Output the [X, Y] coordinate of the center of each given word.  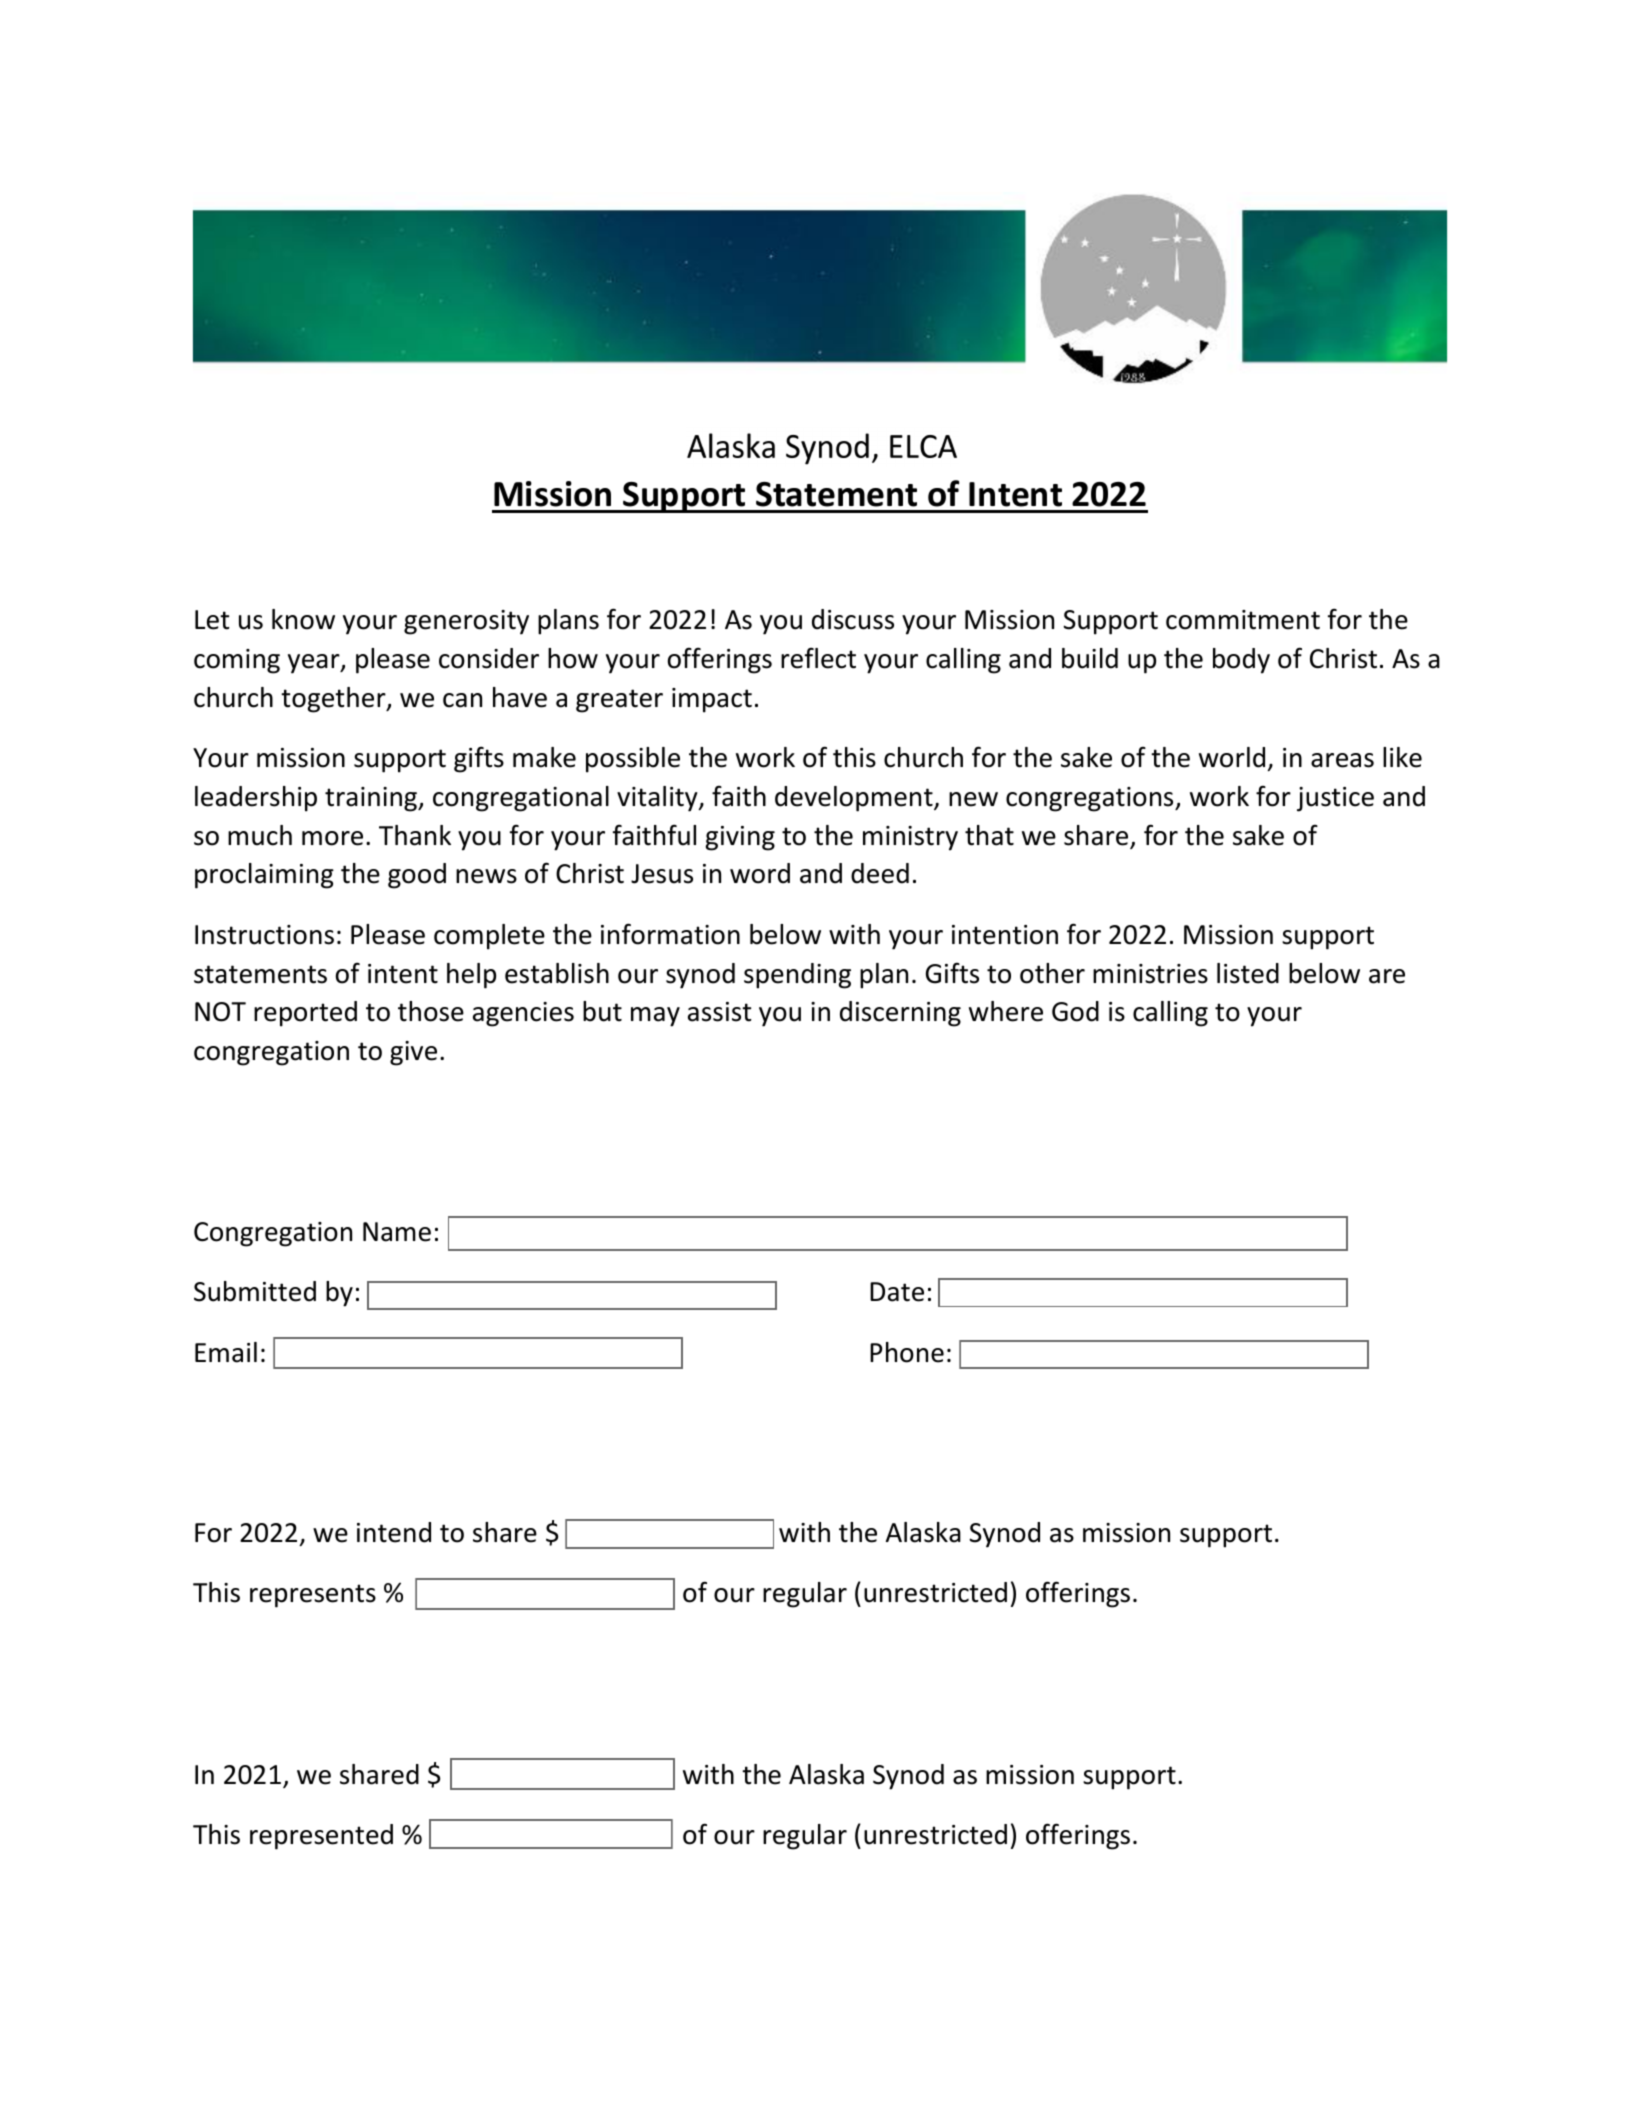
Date [897, 1292]
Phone [907, 1352]
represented [321, 1837]
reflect [818, 658]
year [315, 664]
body [1241, 661]
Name [397, 1232]
